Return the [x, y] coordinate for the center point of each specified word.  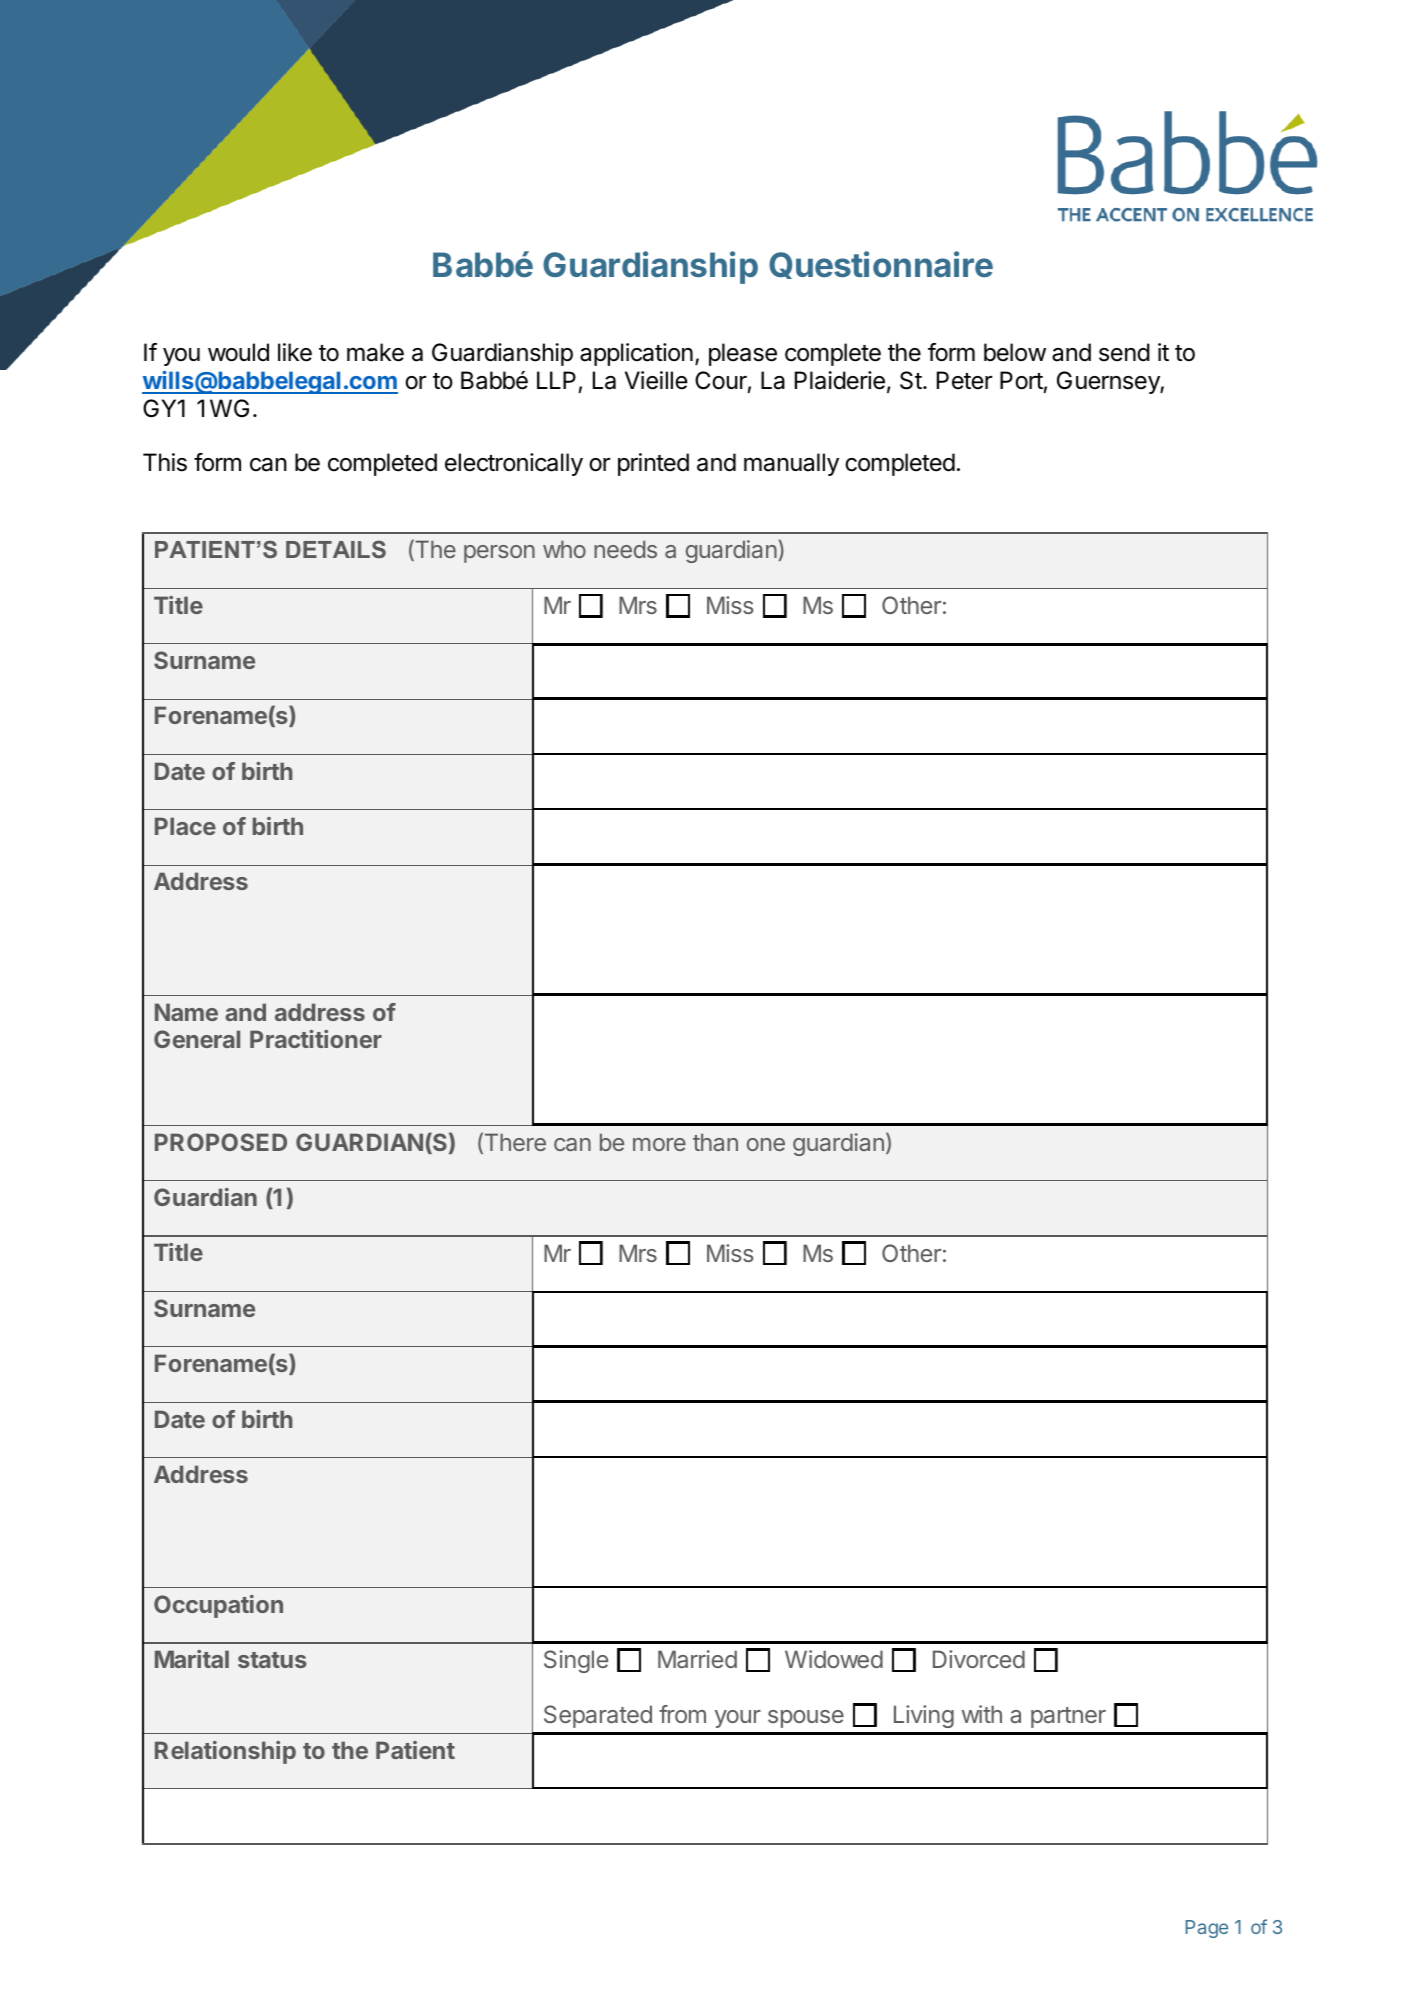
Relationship [225, 1752]
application [636, 354]
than [715, 1142]
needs [625, 549]
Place [185, 826]
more [659, 1144]
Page [1207, 1929]
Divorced [979, 1659]
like [295, 352]
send [1124, 352]
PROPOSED [221, 1142]
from [682, 1714]
